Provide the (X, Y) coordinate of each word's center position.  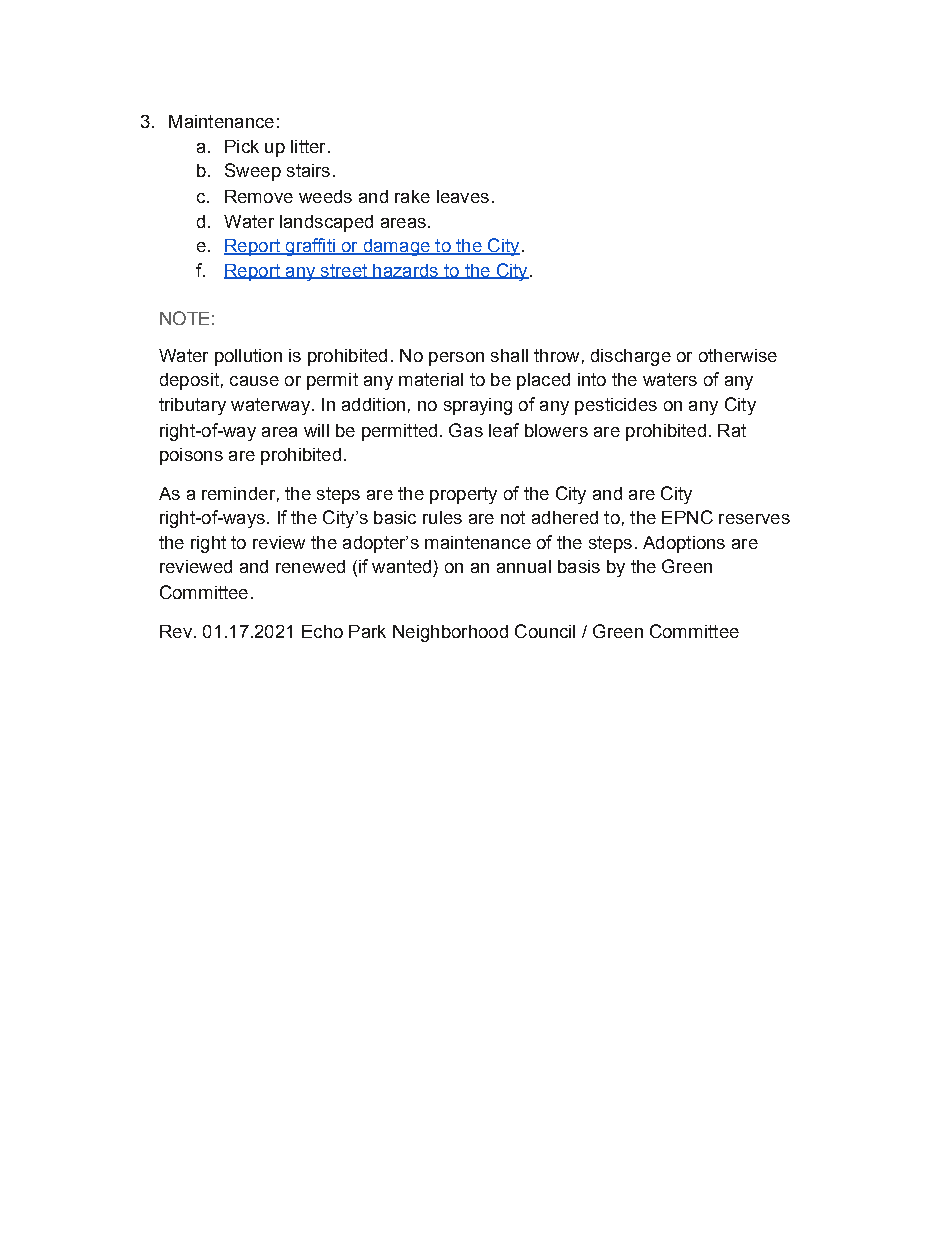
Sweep (253, 172)
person (456, 359)
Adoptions (684, 544)
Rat (732, 430)
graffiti (310, 247)
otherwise (738, 355)
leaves (463, 196)
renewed (310, 566)
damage (396, 247)
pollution (248, 357)
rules (442, 517)
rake (412, 196)
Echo (322, 631)
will (316, 430)
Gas (466, 430)
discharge (631, 357)
